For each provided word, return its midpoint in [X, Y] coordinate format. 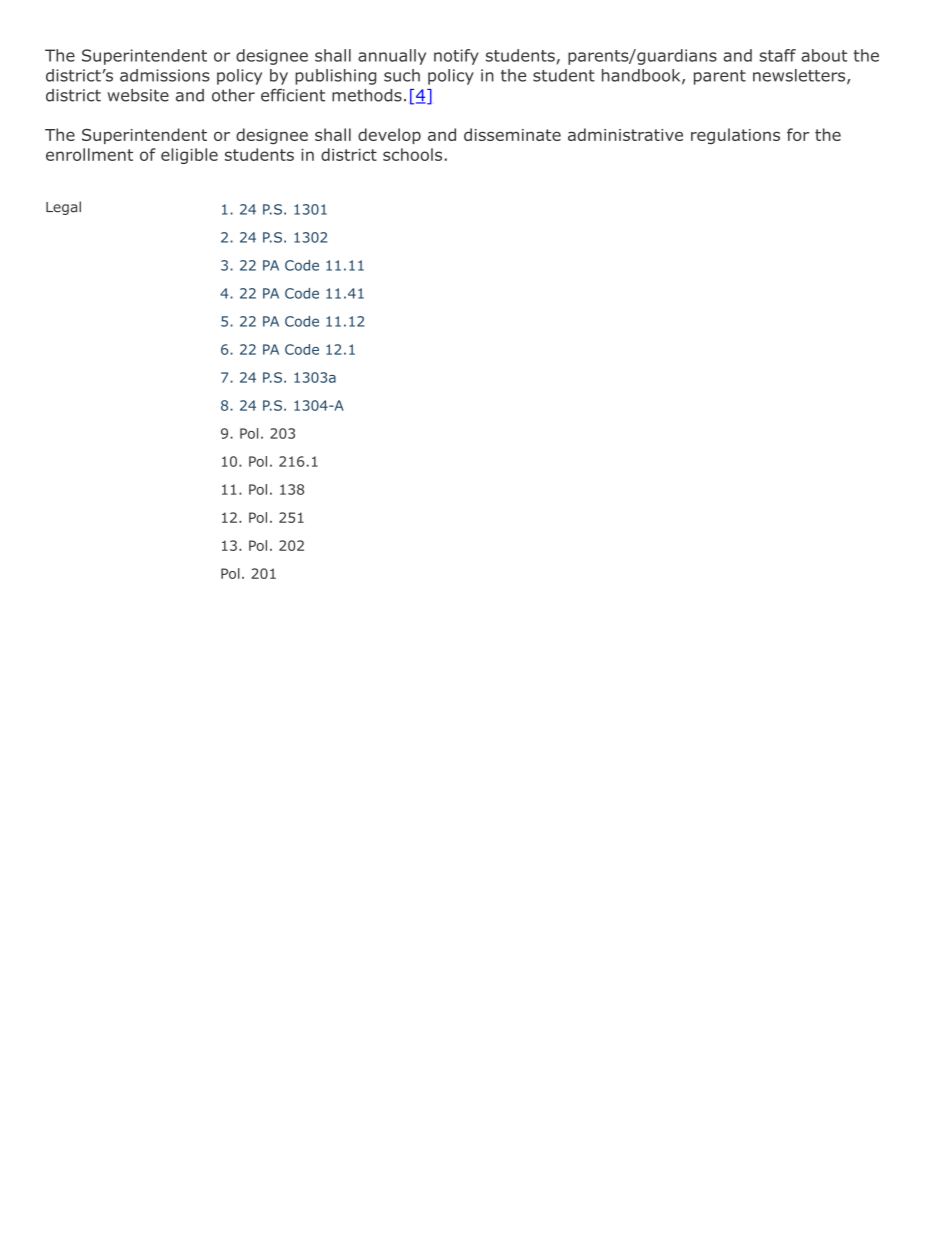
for [798, 134]
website [138, 95]
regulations [735, 136]
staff [777, 55]
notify [456, 57]
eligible [189, 156]
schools [412, 154]
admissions [165, 75]
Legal [63, 208]
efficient [293, 95]
